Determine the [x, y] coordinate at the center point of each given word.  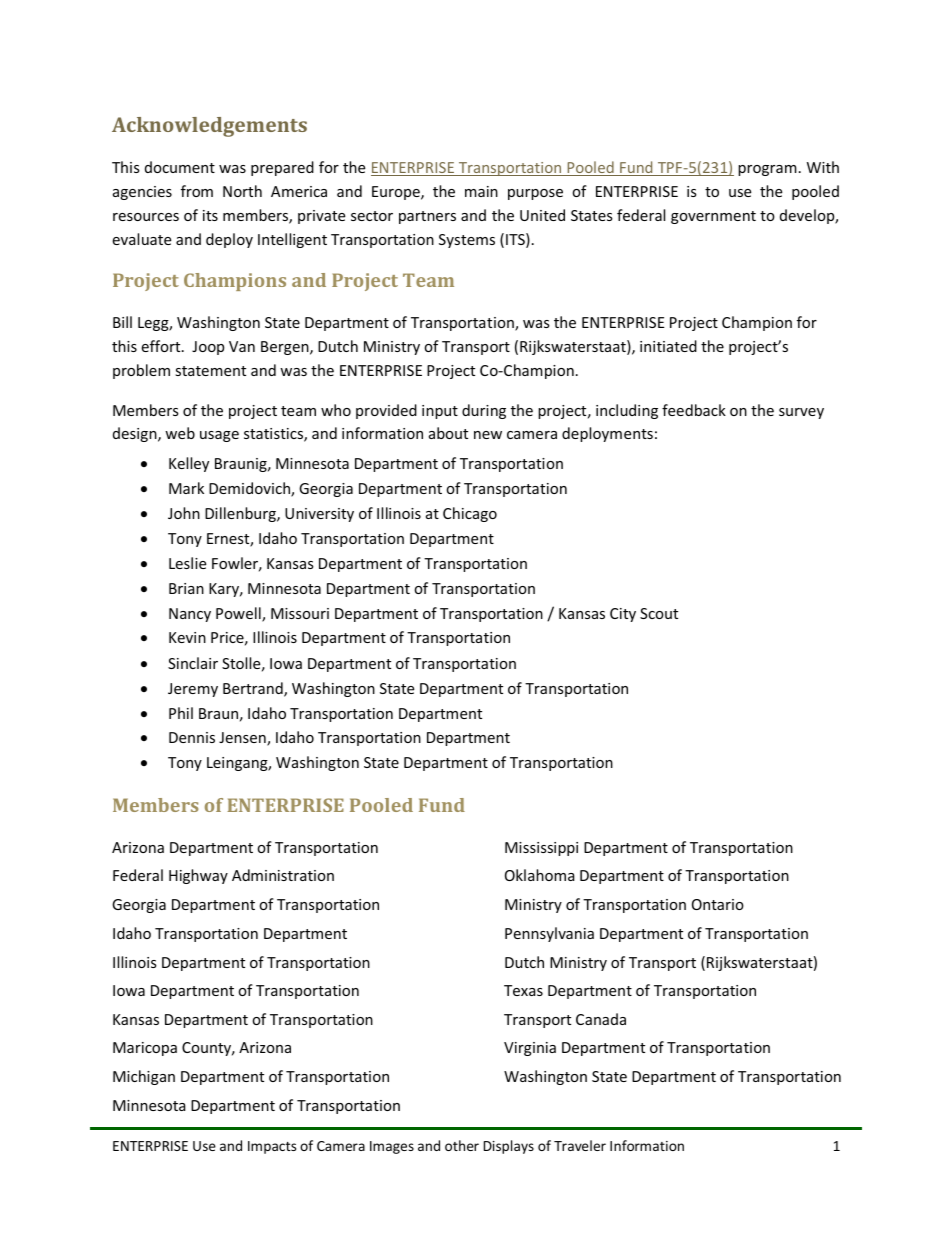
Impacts [272, 1147]
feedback [694, 410]
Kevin [187, 637]
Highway [198, 876]
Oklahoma [540, 875]
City [623, 615]
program [767, 170]
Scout [659, 613]
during [484, 411]
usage [219, 436]
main [481, 191]
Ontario [718, 904]
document [180, 167]
